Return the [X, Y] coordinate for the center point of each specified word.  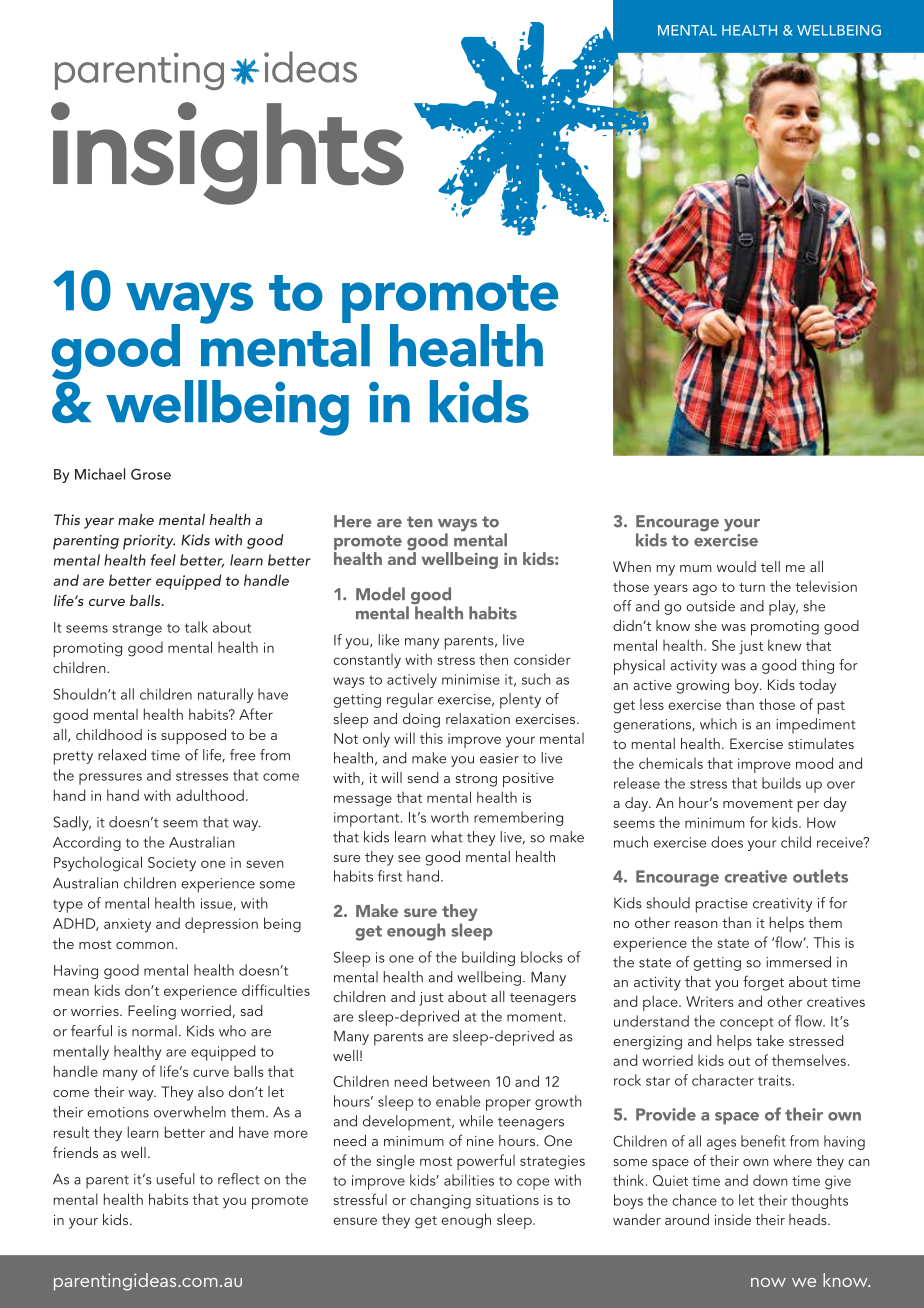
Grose [151, 474]
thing [817, 666]
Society [172, 864]
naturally [225, 695]
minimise [471, 679]
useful [176, 1179]
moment [536, 1017]
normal [154, 1031]
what [447, 837]
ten [420, 522]
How [821, 822]
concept [746, 1024]
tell [770, 566]
